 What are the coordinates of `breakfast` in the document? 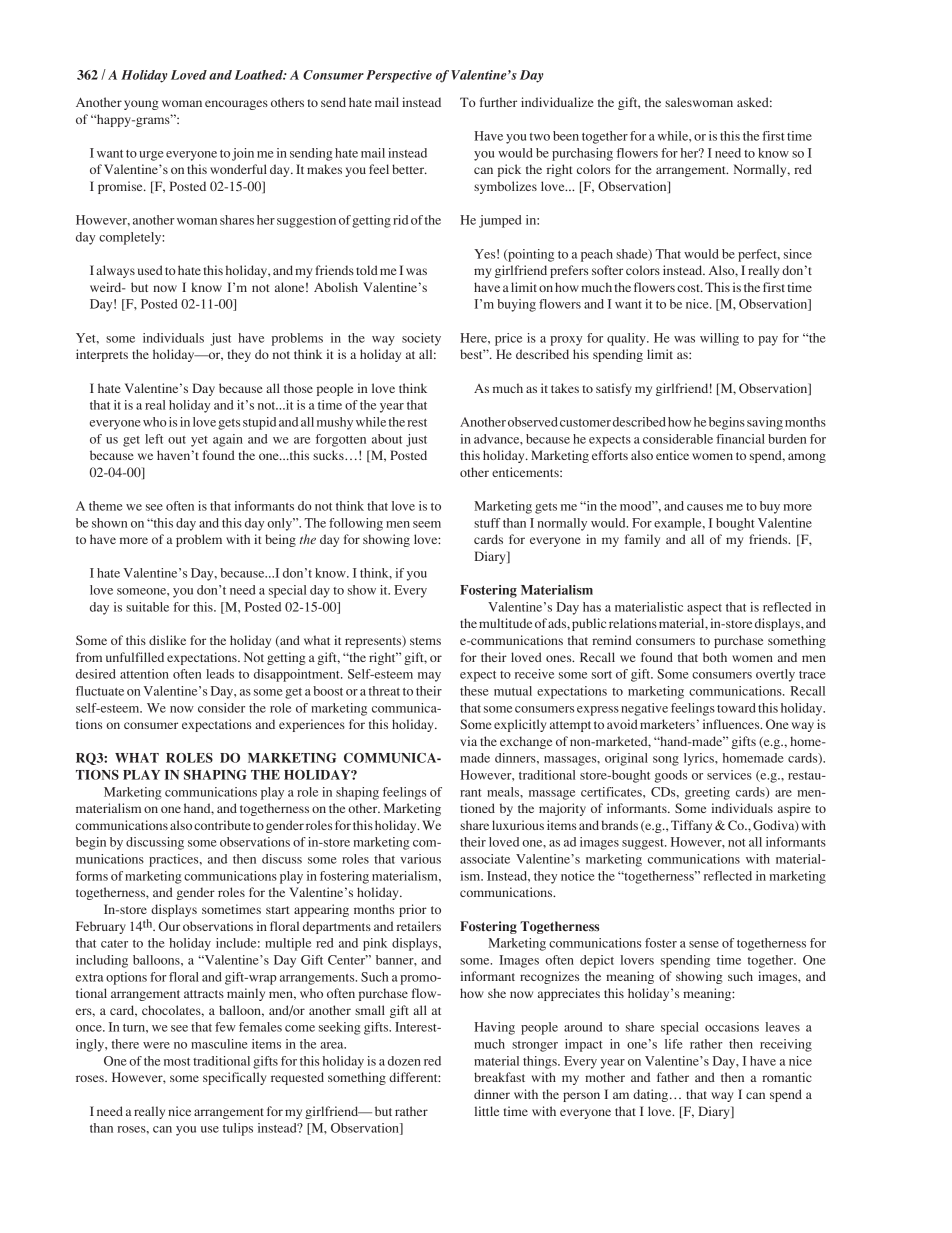 It's located at (499, 1077).
